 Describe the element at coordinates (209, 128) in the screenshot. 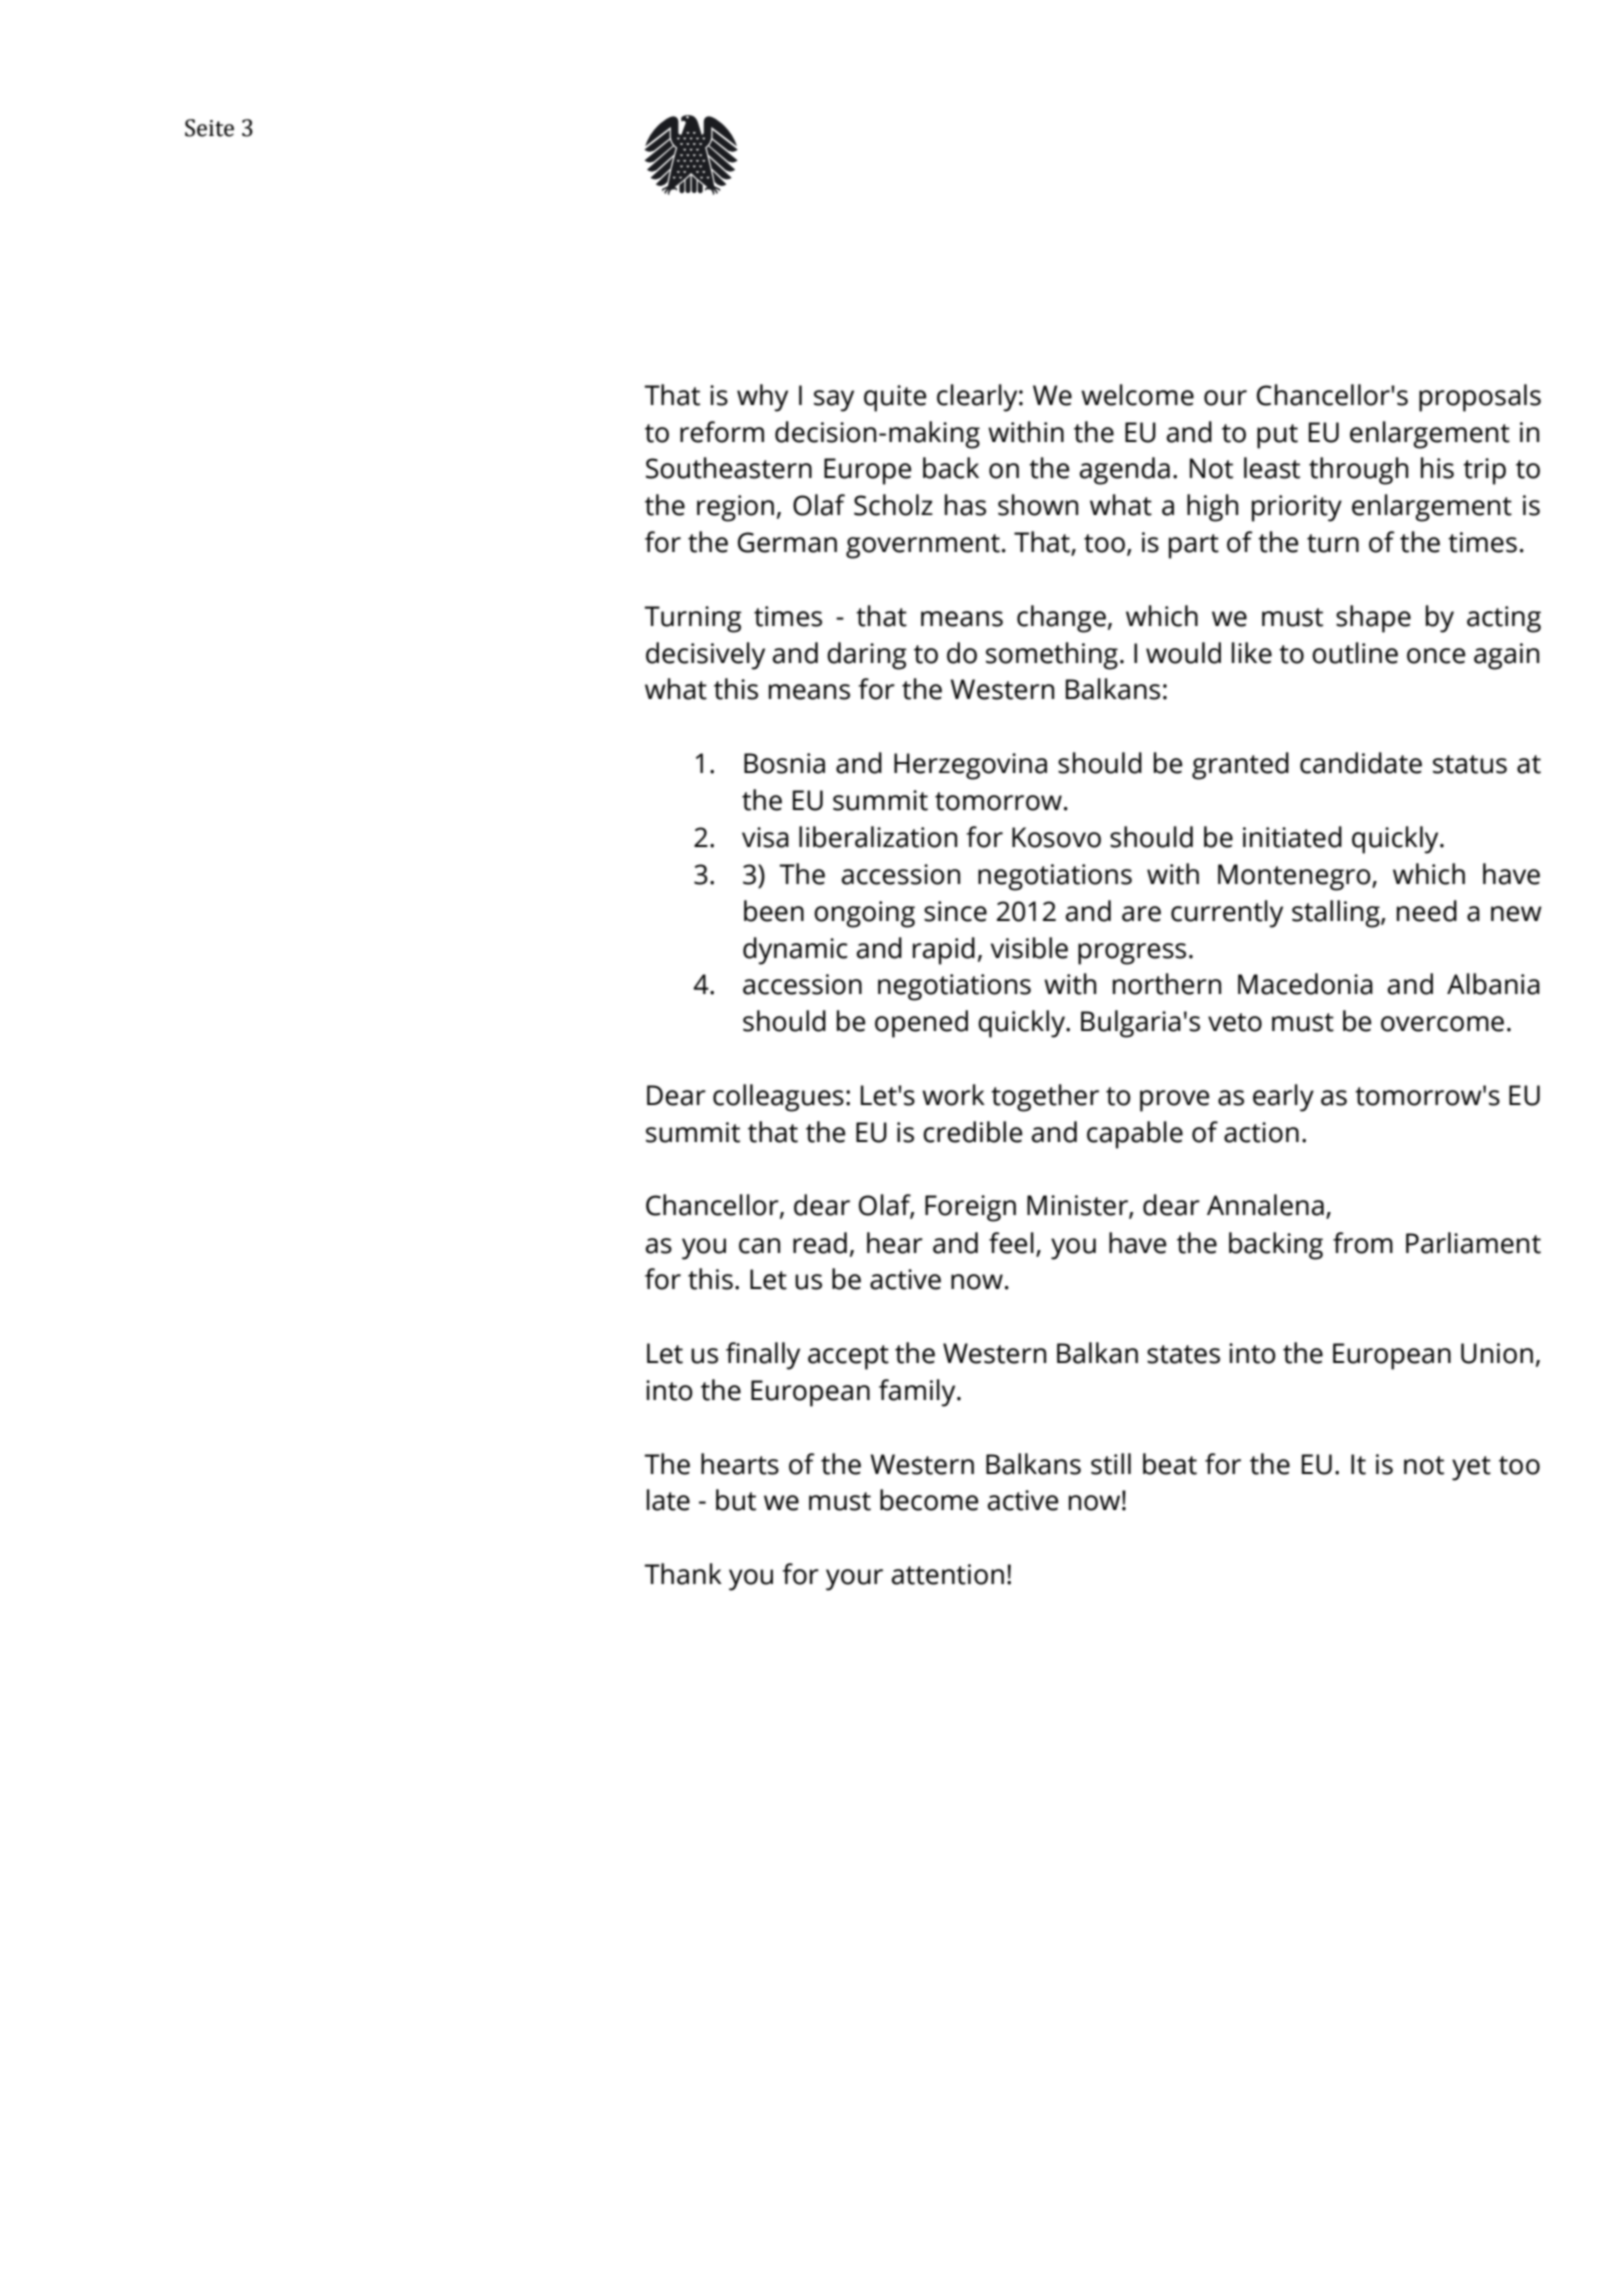

I see `Seite` at that location.
